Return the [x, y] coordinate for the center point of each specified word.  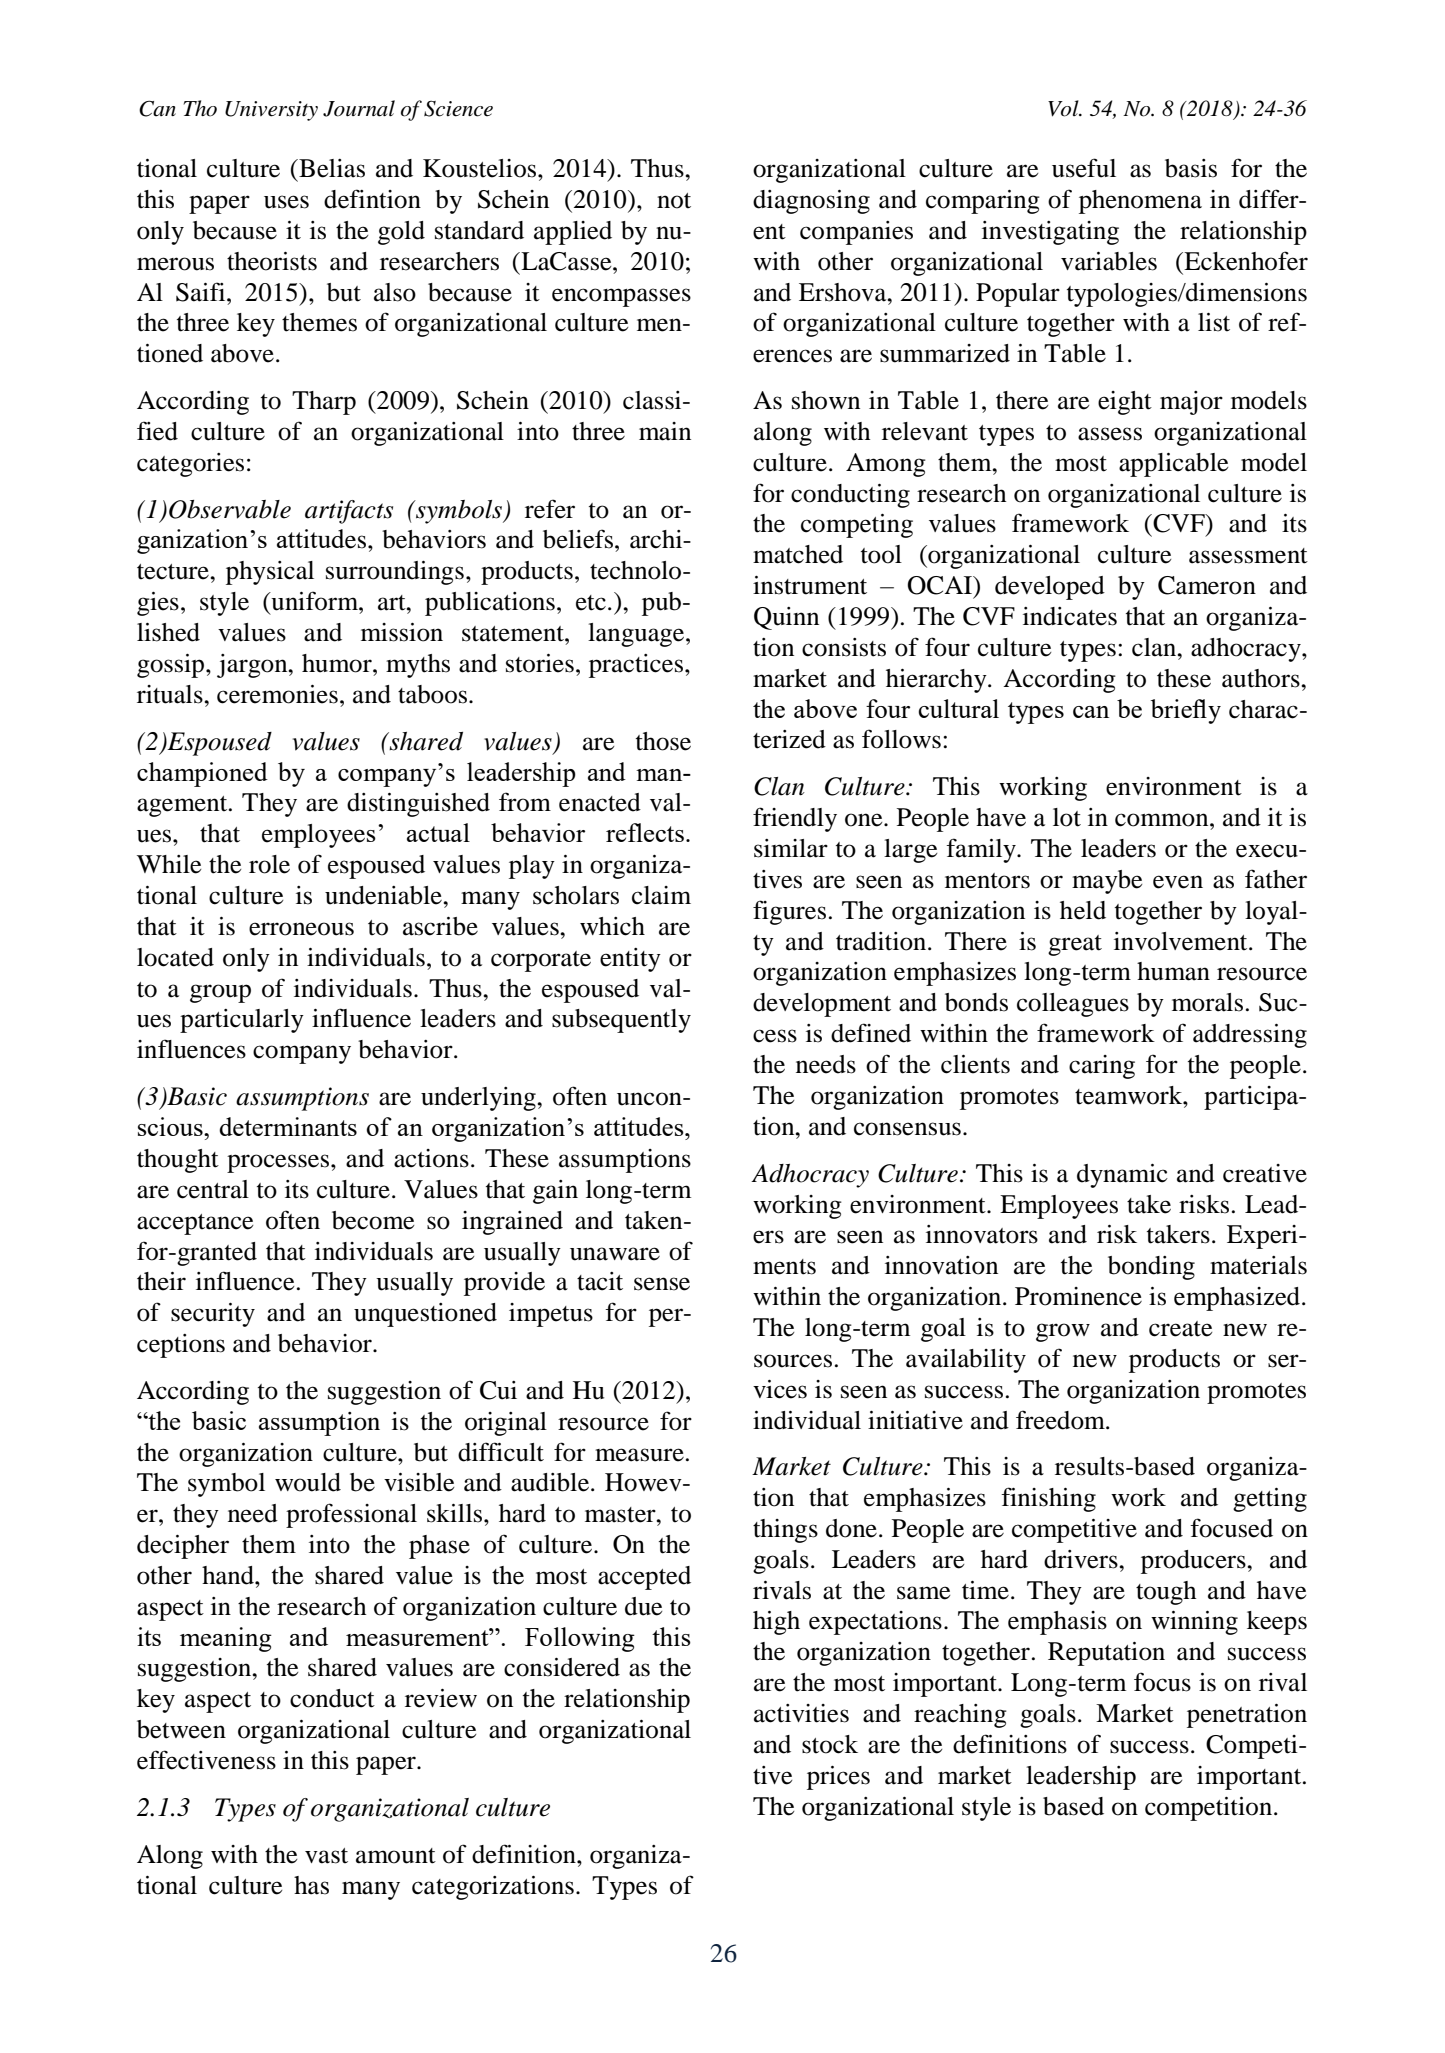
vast [326, 1856]
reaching [960, 1716]
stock [830, 1744]
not [674, 201]
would [308, 1482]
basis [1191, 168]
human [1173, 971]
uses [286, 202]
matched [798, 554]
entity [630, 960]
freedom [1061, 1420]
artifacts [349, 512]
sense [662, 1284]
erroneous [301, 929]
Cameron [1207, 585]
